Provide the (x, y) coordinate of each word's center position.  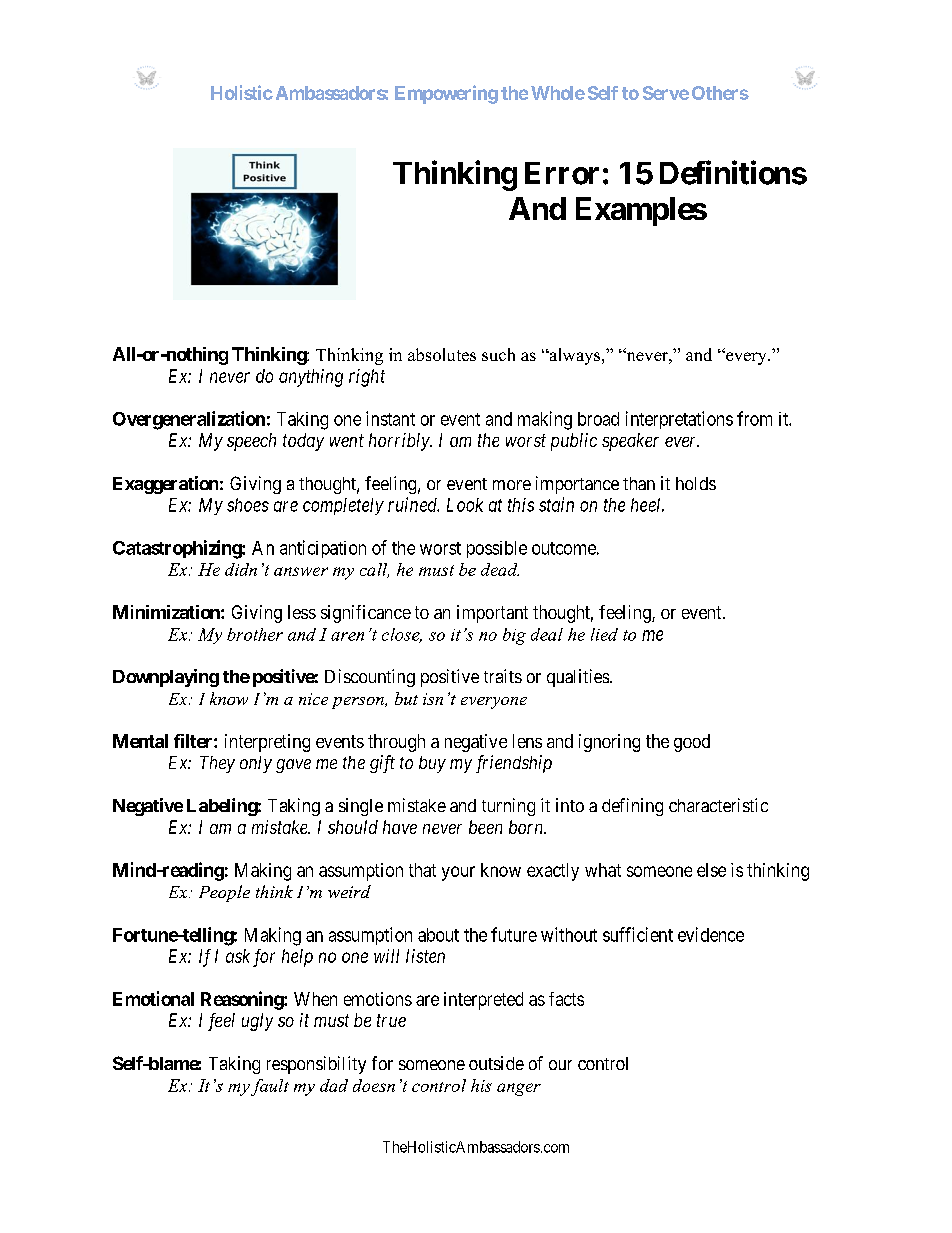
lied (604, 634)
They (217, 764)
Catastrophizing (178, 549)
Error (562, 173)
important (492, 614)
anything (311, 378)
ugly (257, 1022)
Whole (558, 93)
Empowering (446, 94)
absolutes (442, 354)
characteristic (718, 805)
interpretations (679, 420)
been (485, 827)
